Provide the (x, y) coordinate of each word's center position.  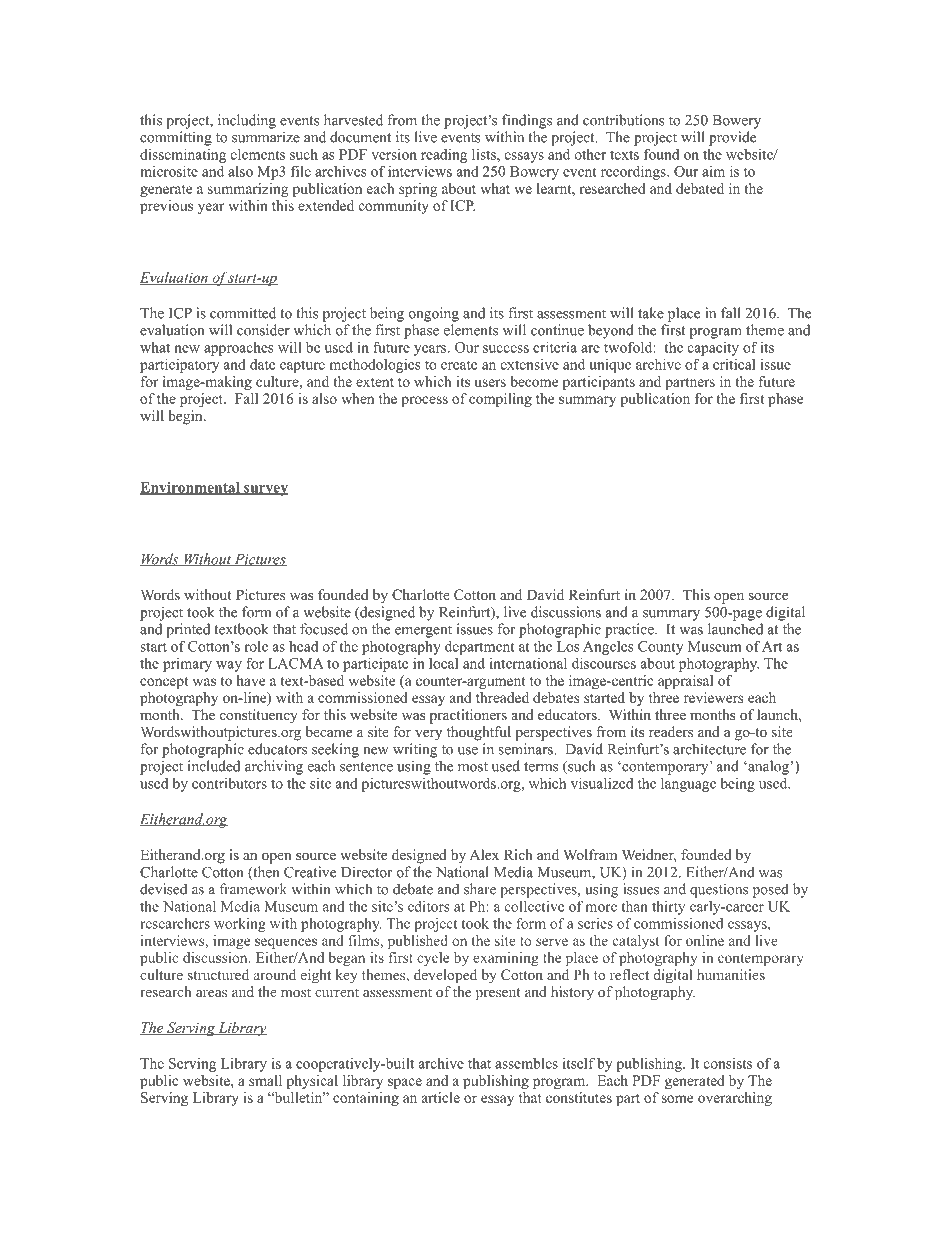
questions (719, 890)
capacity (713, 349)
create (459, 365)
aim (713, 171)
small (265, 1080)
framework (253, 889)
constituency (259, 716)
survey (265, 490)
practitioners (468, 716)
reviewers (713, 697)
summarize (266, 137)
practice (630, 630)
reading (444, 156)
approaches (239, 348)
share (480, 889)
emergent (423, 631)
